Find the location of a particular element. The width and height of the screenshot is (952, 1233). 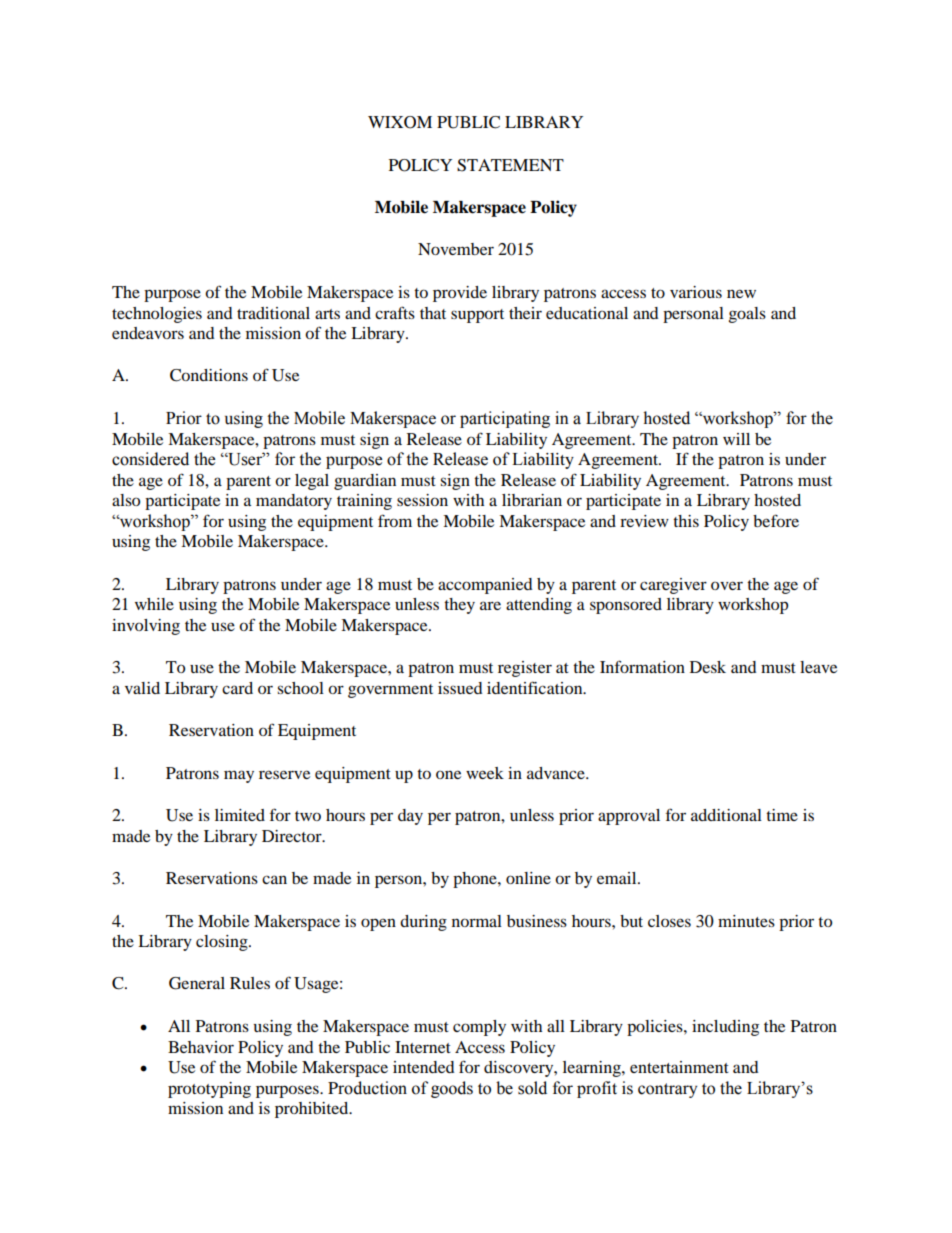

Conditions is located at coordinates (209, 375).
